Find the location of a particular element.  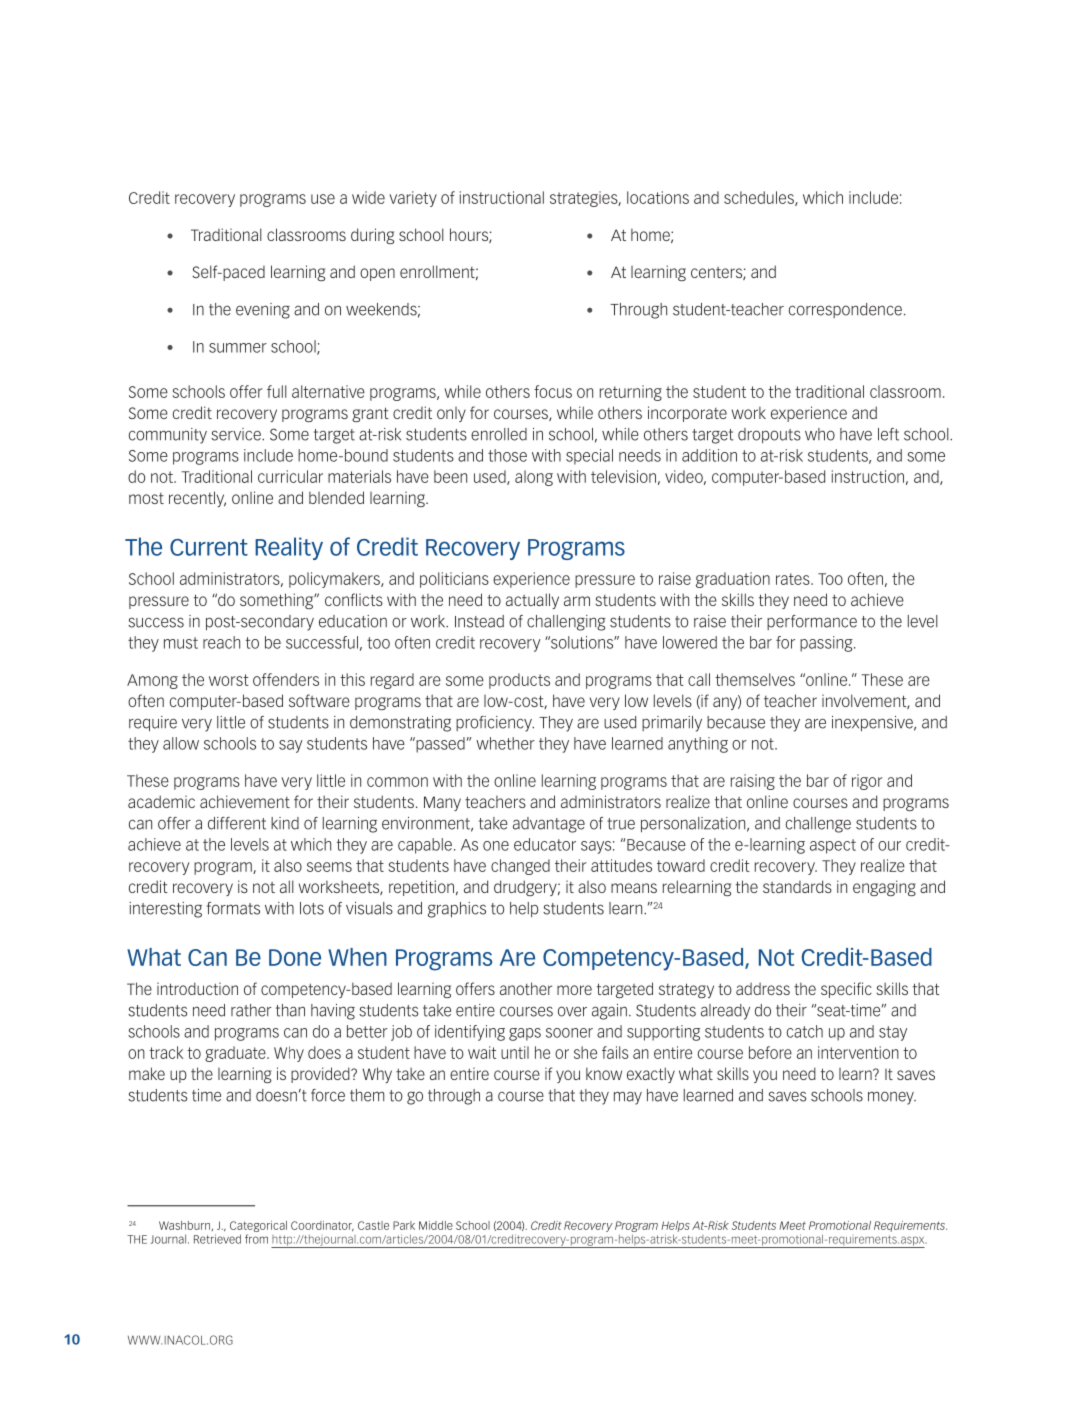

schedules is located at coordinates (760, 198).
